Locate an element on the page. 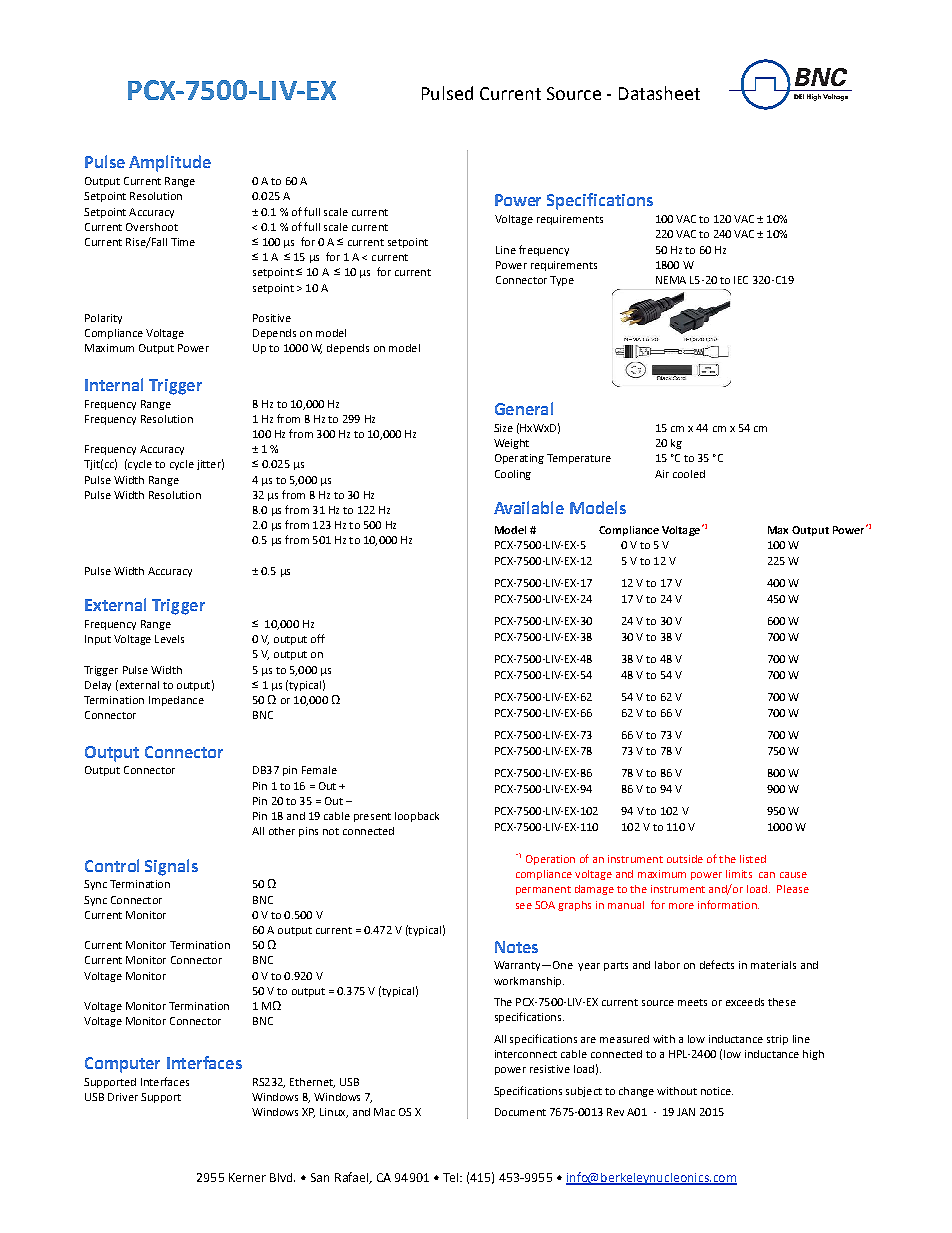 The height and width of the image is (1233, 952). cooled is located at coordinates (689, 474).
